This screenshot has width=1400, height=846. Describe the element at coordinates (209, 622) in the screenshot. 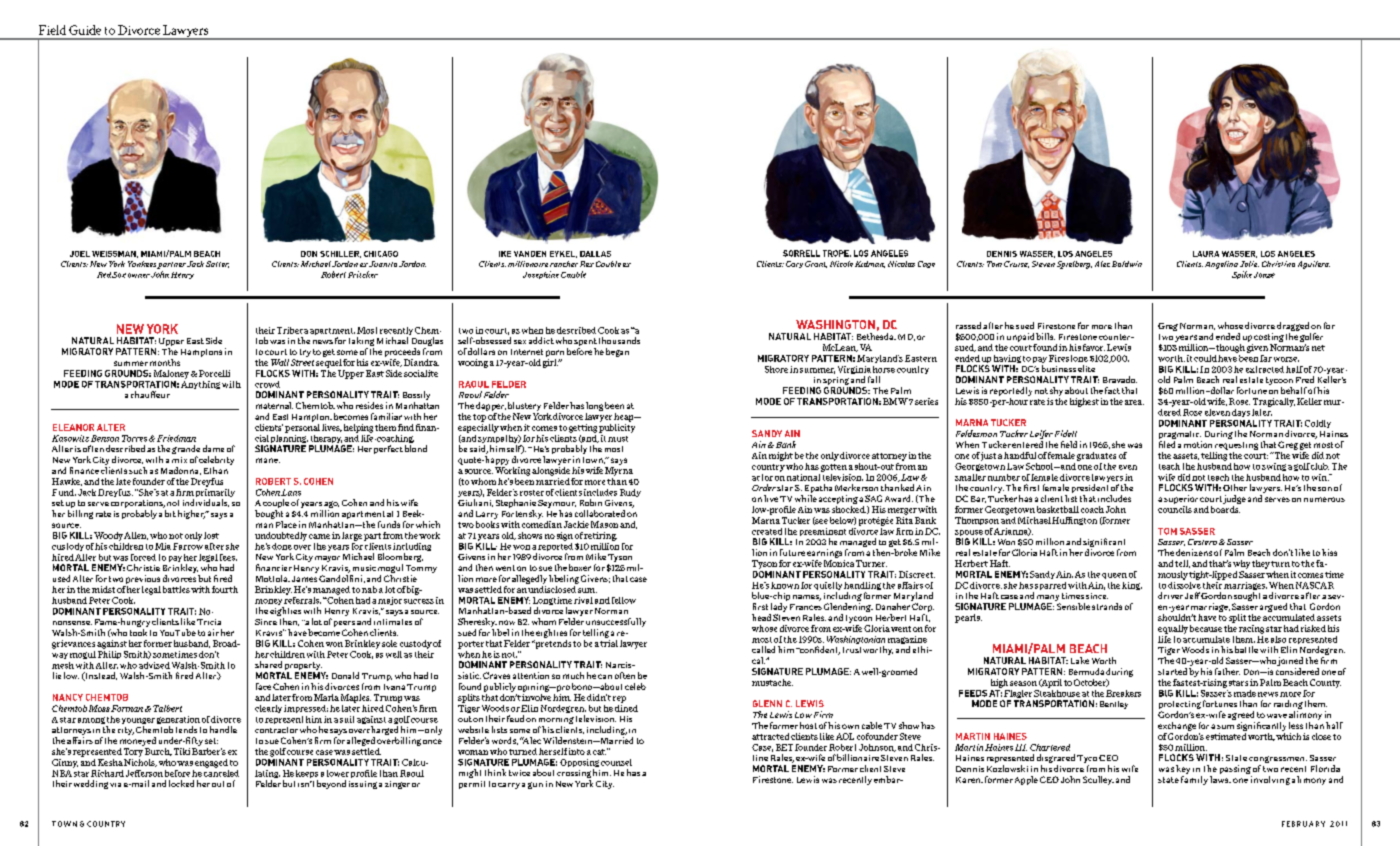

I see `Tricia` at that location.
